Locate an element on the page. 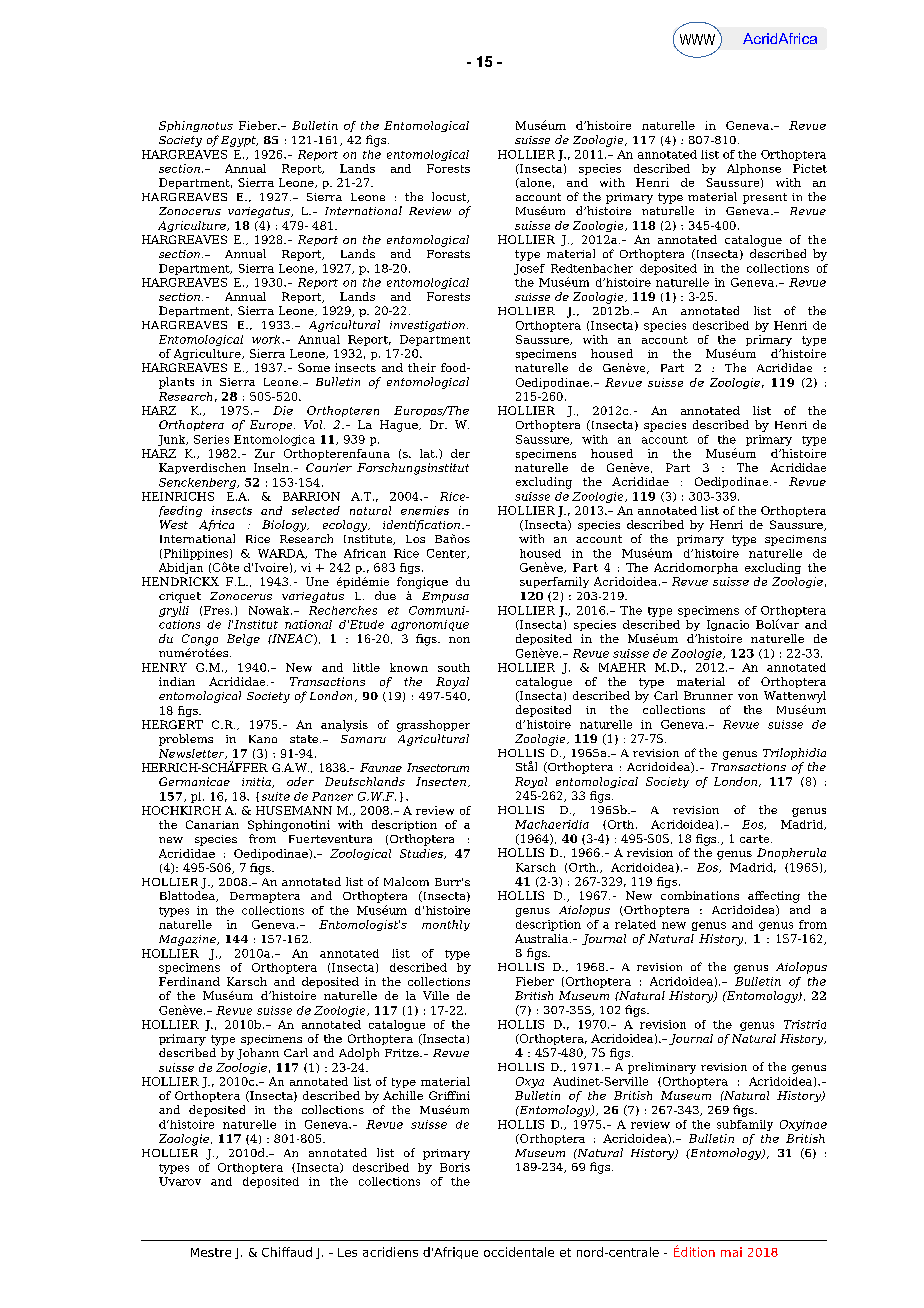 The width and height of the page is (924, 1308). their is located at coordinates (422, 367).
